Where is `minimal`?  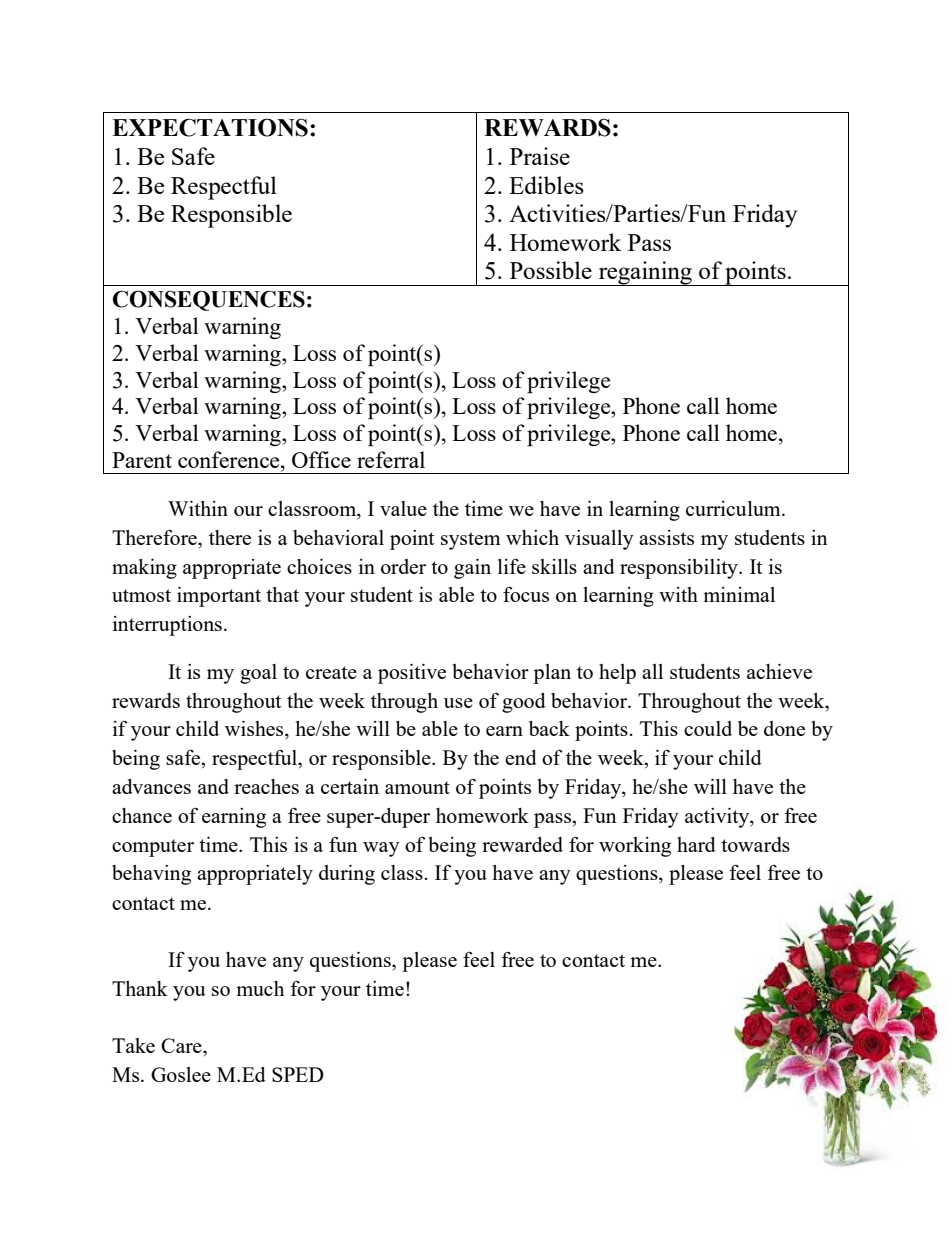 minimal is located at coordinates (739, 594).
